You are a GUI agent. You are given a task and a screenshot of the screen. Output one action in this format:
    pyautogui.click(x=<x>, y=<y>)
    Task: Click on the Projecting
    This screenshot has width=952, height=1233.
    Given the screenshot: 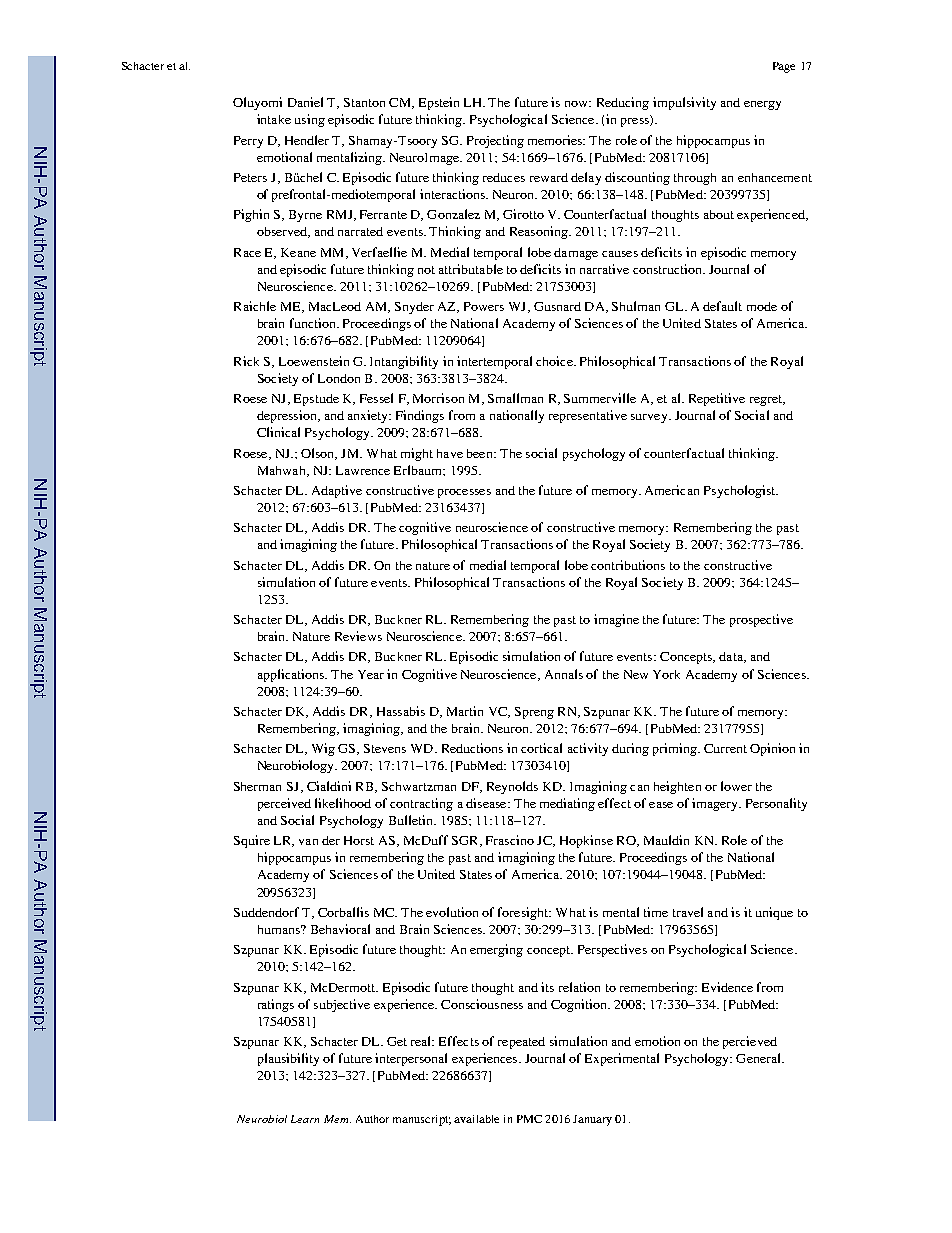 What is the action you would take?
    pyautogui.click(x=495, y=141)
